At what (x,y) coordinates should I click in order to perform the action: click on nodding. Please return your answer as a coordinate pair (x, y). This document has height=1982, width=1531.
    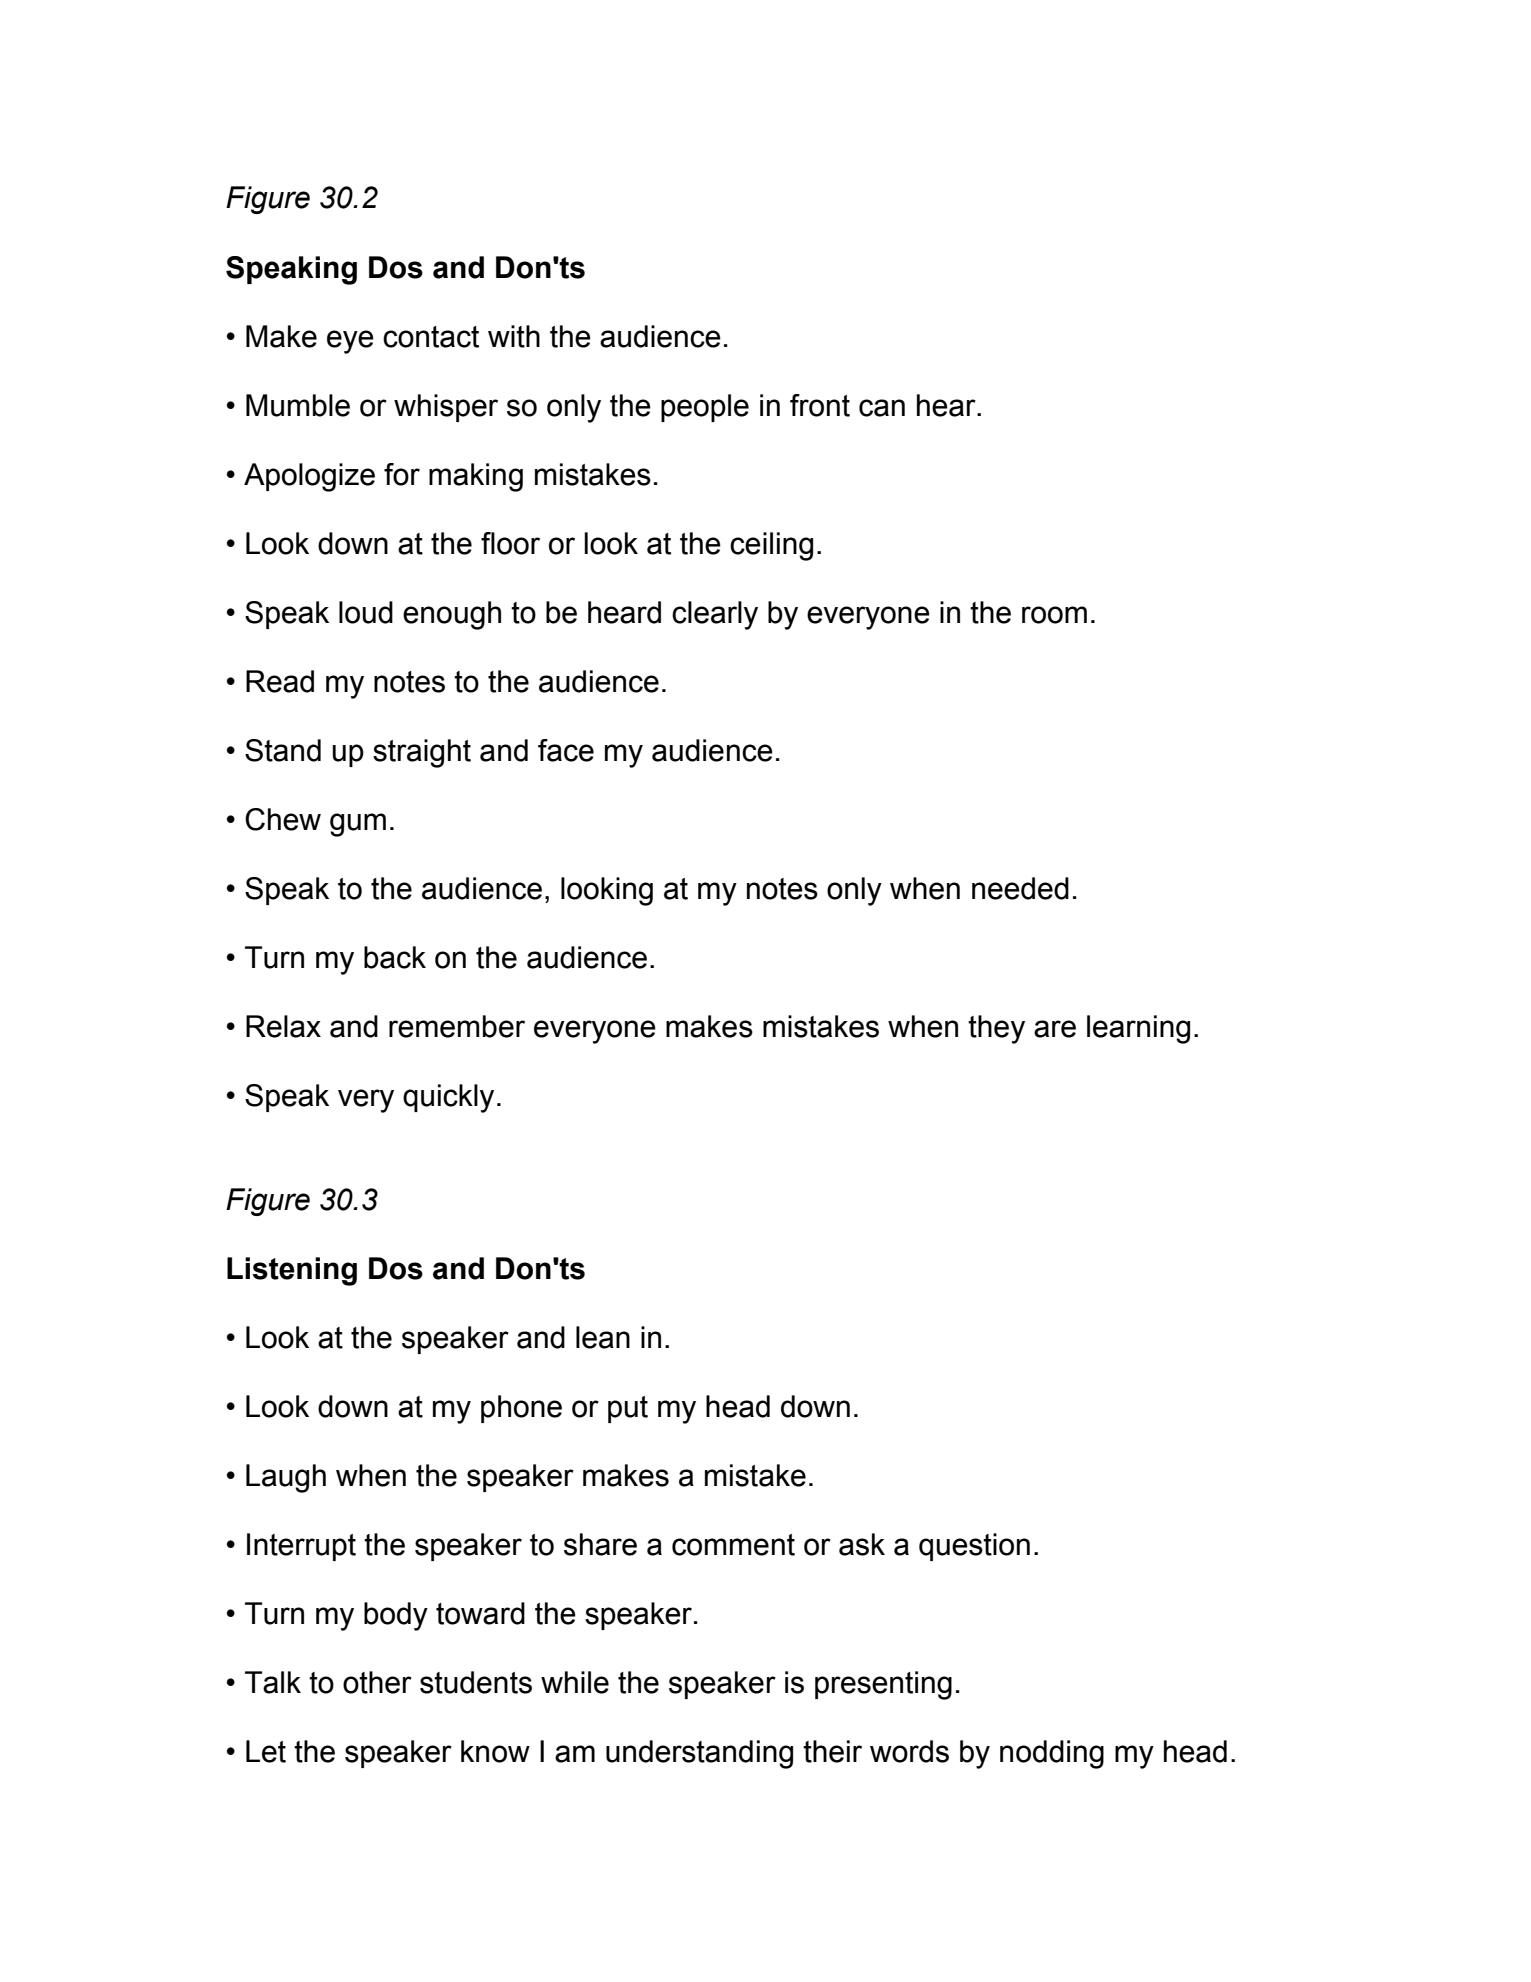
    Looking at the image, I should click on (1052, 1754).
